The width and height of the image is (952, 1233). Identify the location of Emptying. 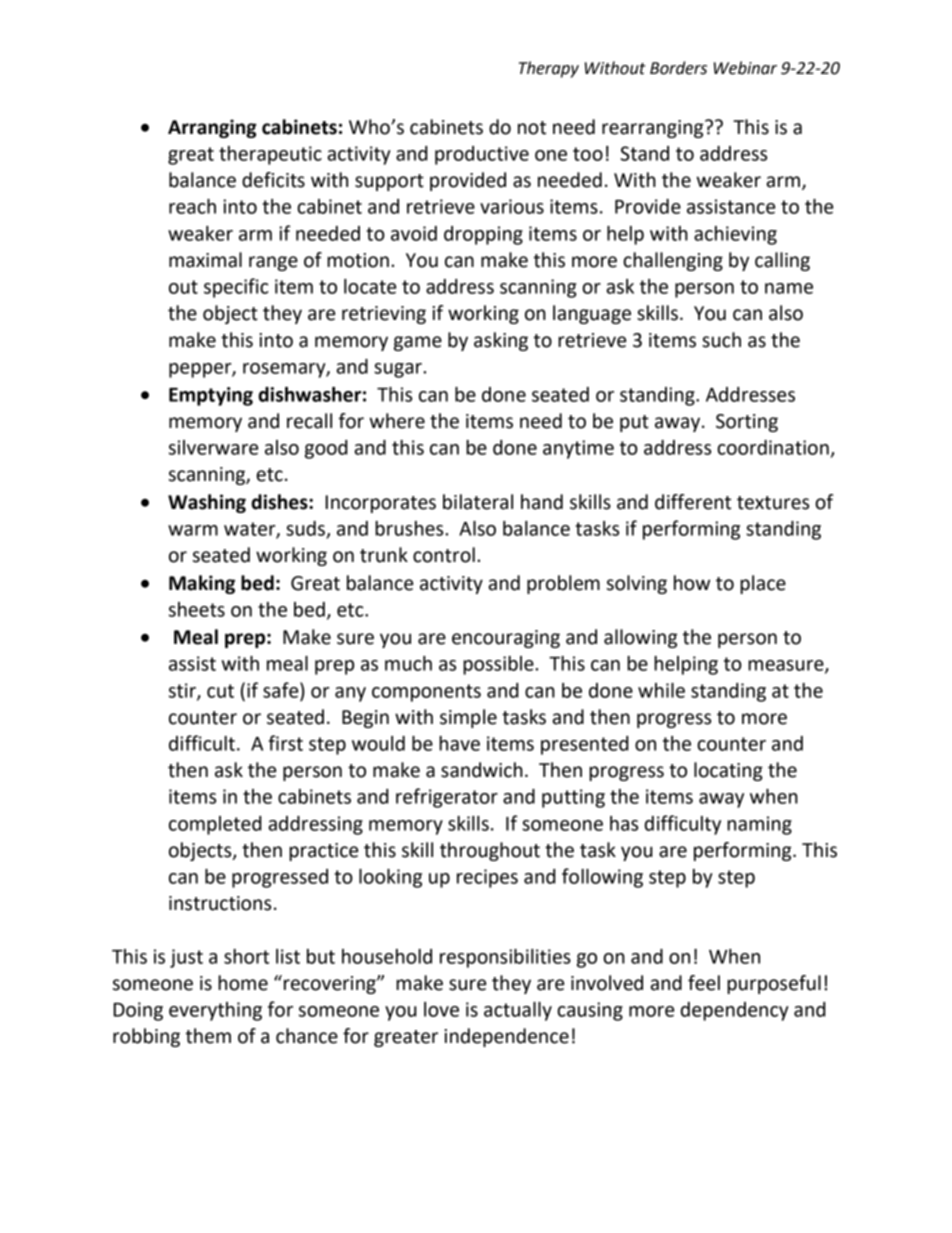
(211, 396).
